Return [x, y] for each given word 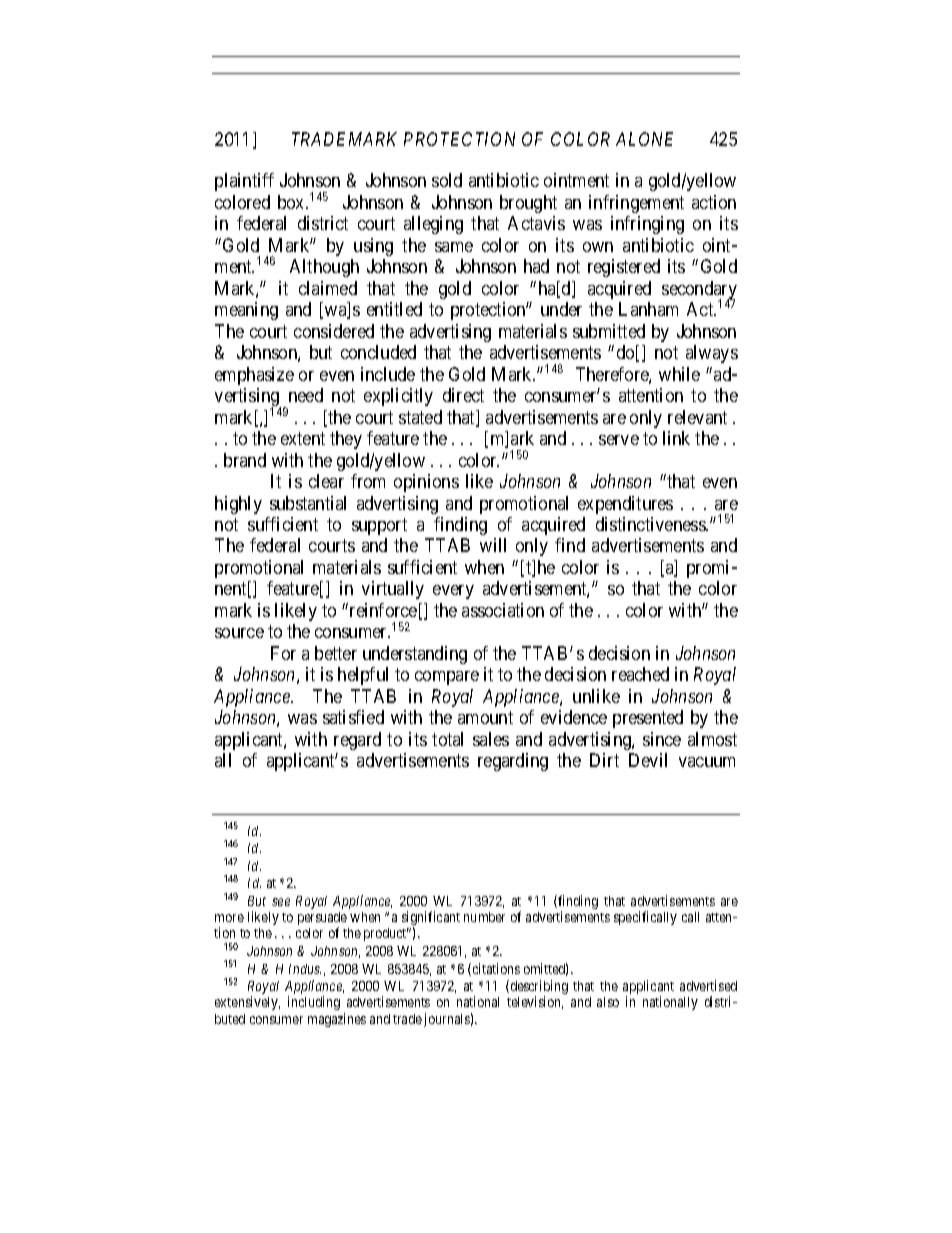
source [239, 633]
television [535, 1002]
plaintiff [244, 182]
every [453, 592]
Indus [305, 969]
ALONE [644, 139]
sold [447, 180]
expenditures [625, 505]
